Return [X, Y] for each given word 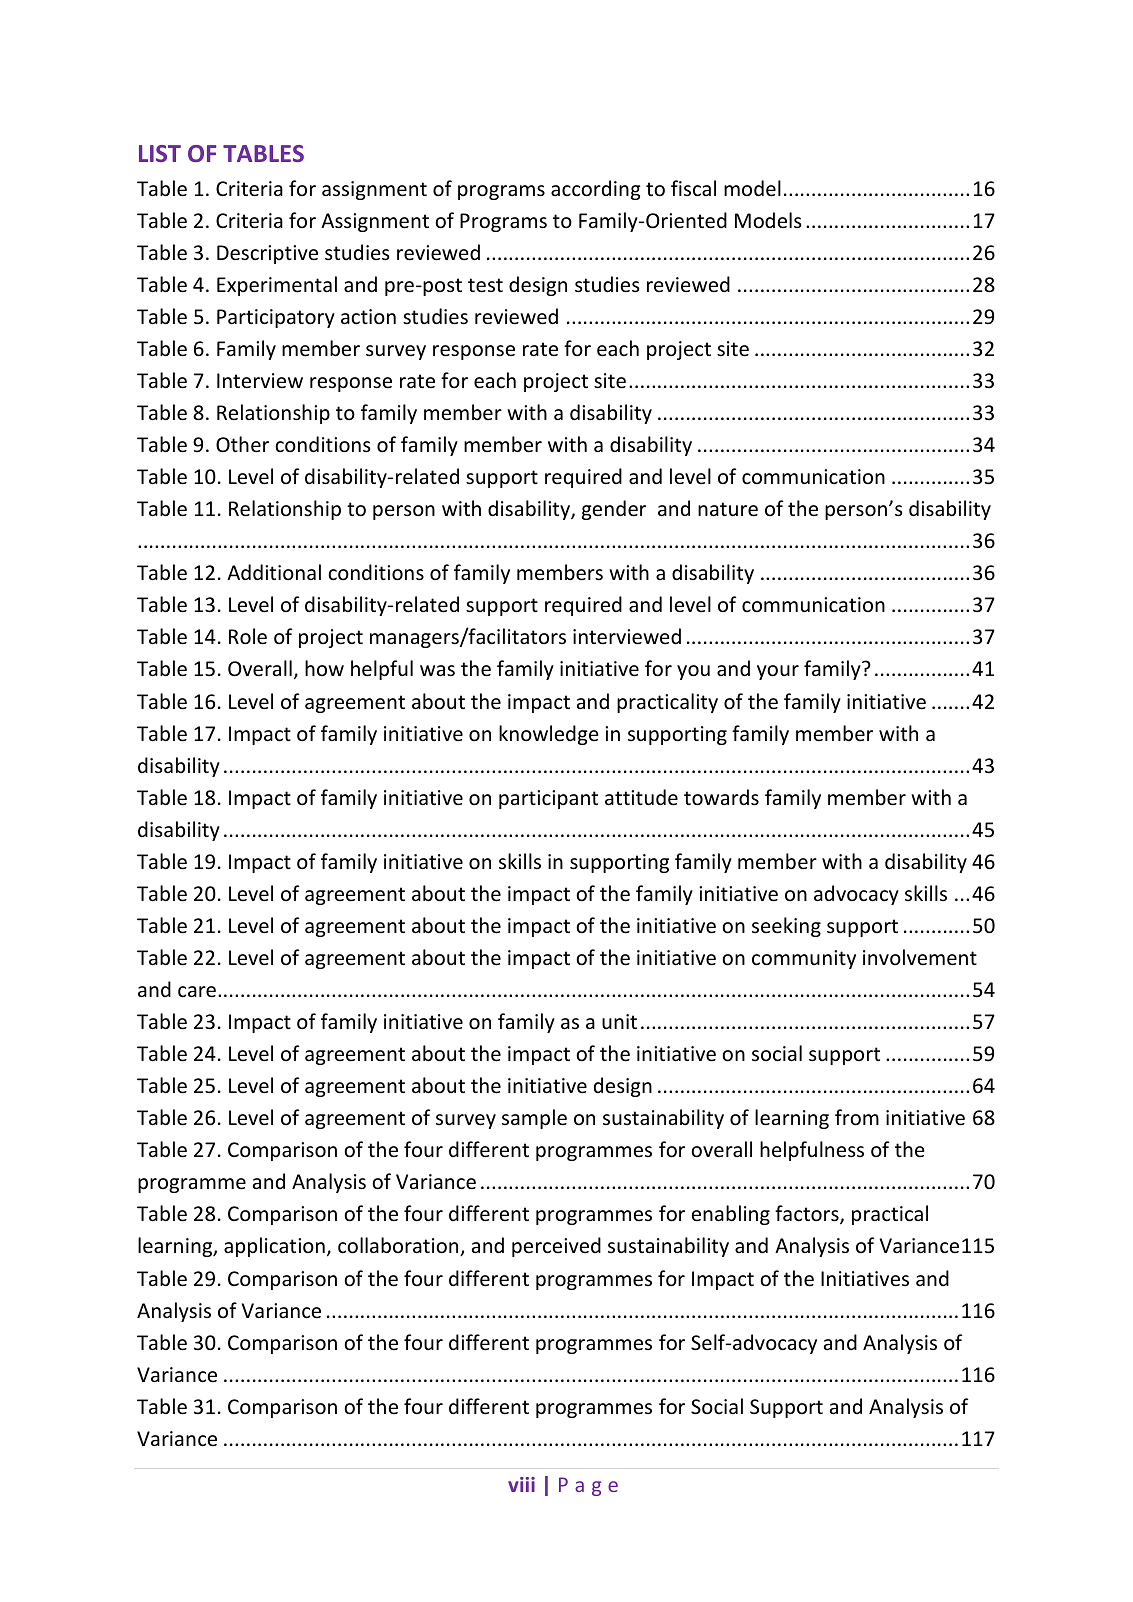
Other [242, 444]
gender [614, 510]
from [857, 1117]
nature [728, 509]
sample [534, 1119]
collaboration [399, 1246]
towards [721, 797]
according [596, 190]
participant [548, 799]
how [324, 668]
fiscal [693, 188]
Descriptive [267, 254]
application [274, 1247]
